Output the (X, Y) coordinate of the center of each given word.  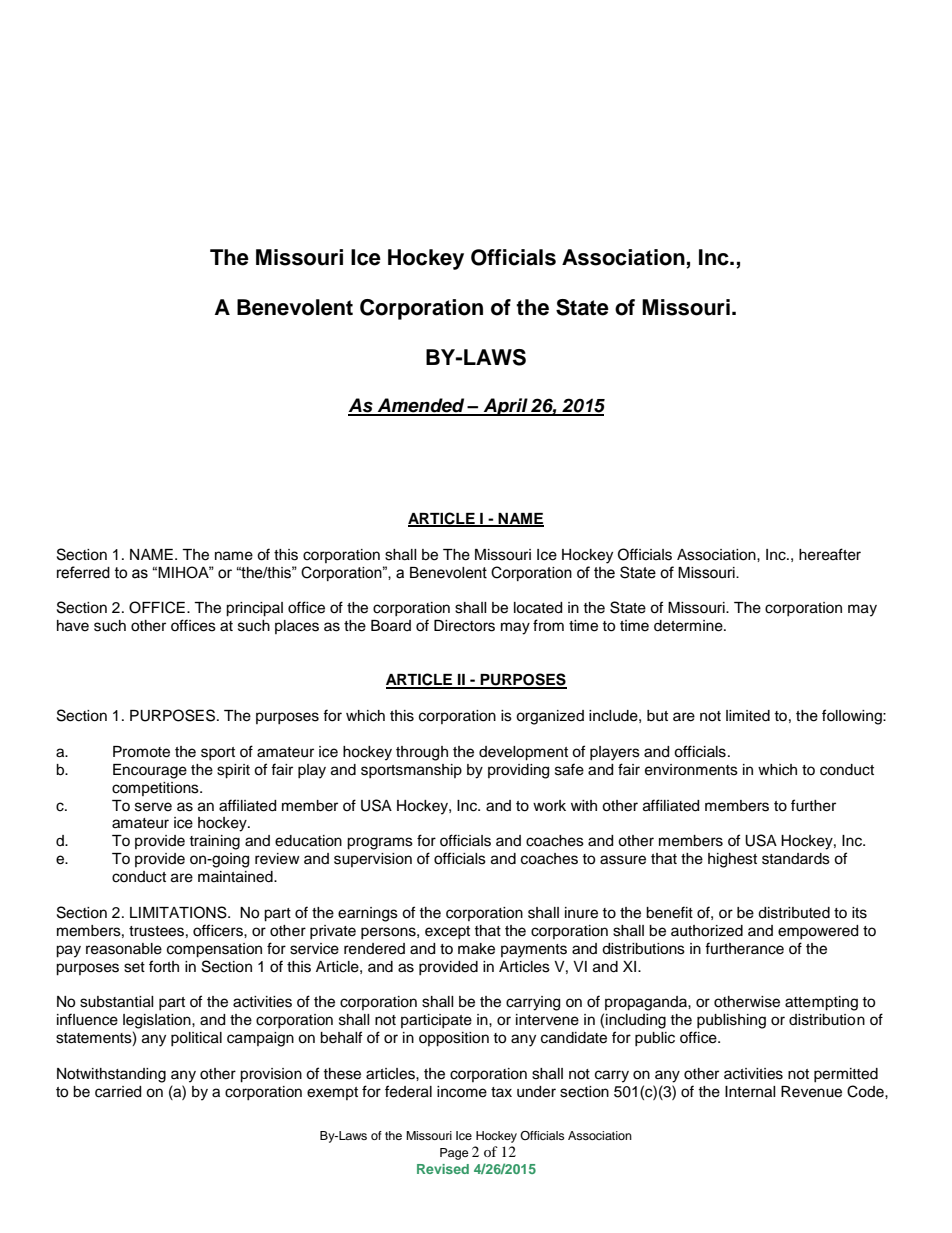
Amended (421, 406)
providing (518, 771)
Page (454, 1154)
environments (691, 770)
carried (118, 1092)
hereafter (830, 554)
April (505, 407)
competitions (156, 789)
